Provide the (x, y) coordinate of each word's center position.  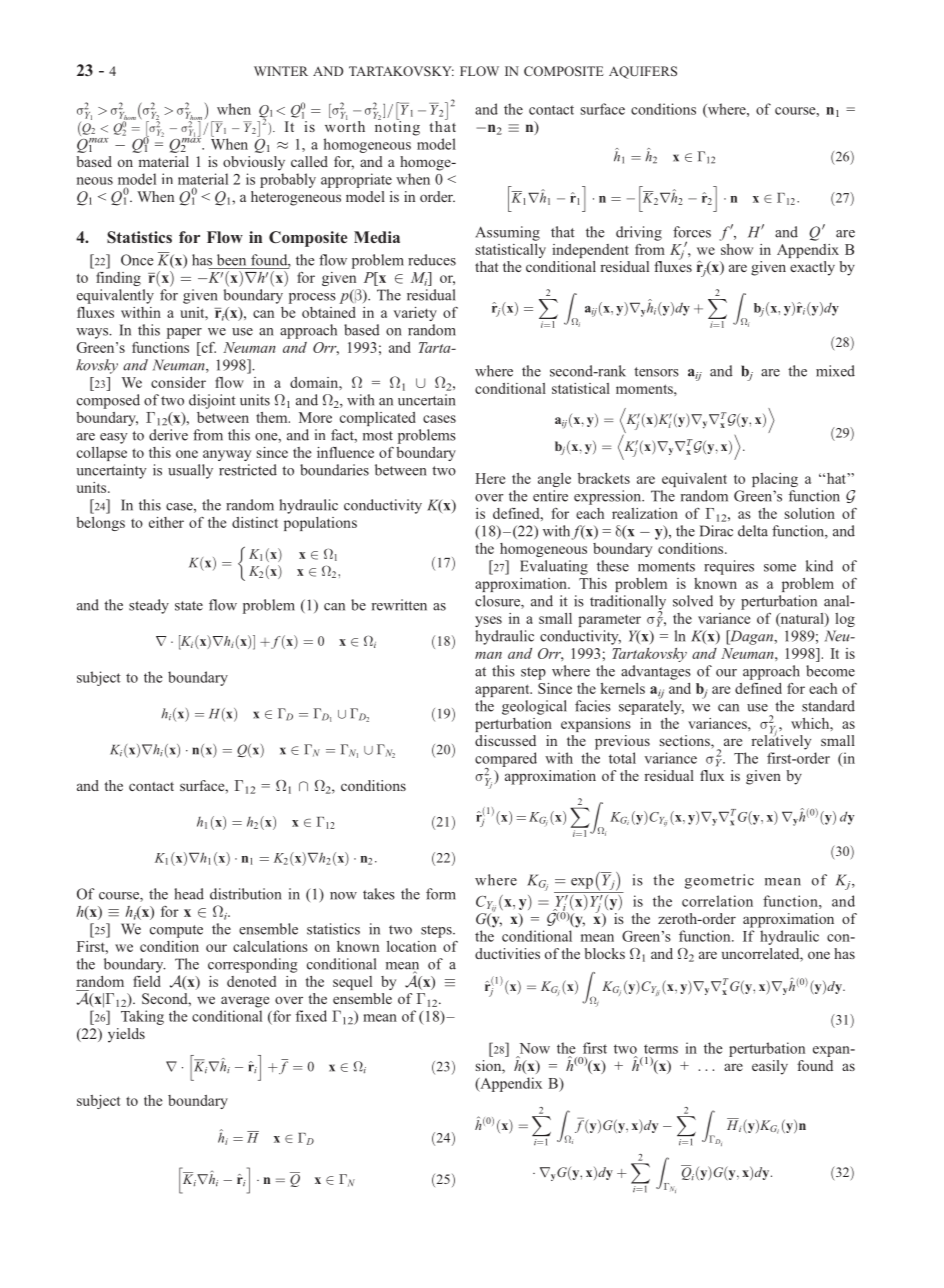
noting (397, 127)
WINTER (281, 71)
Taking (142, 1017)
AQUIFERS (643, 72)
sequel (352, 983)
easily (770, 1067)
